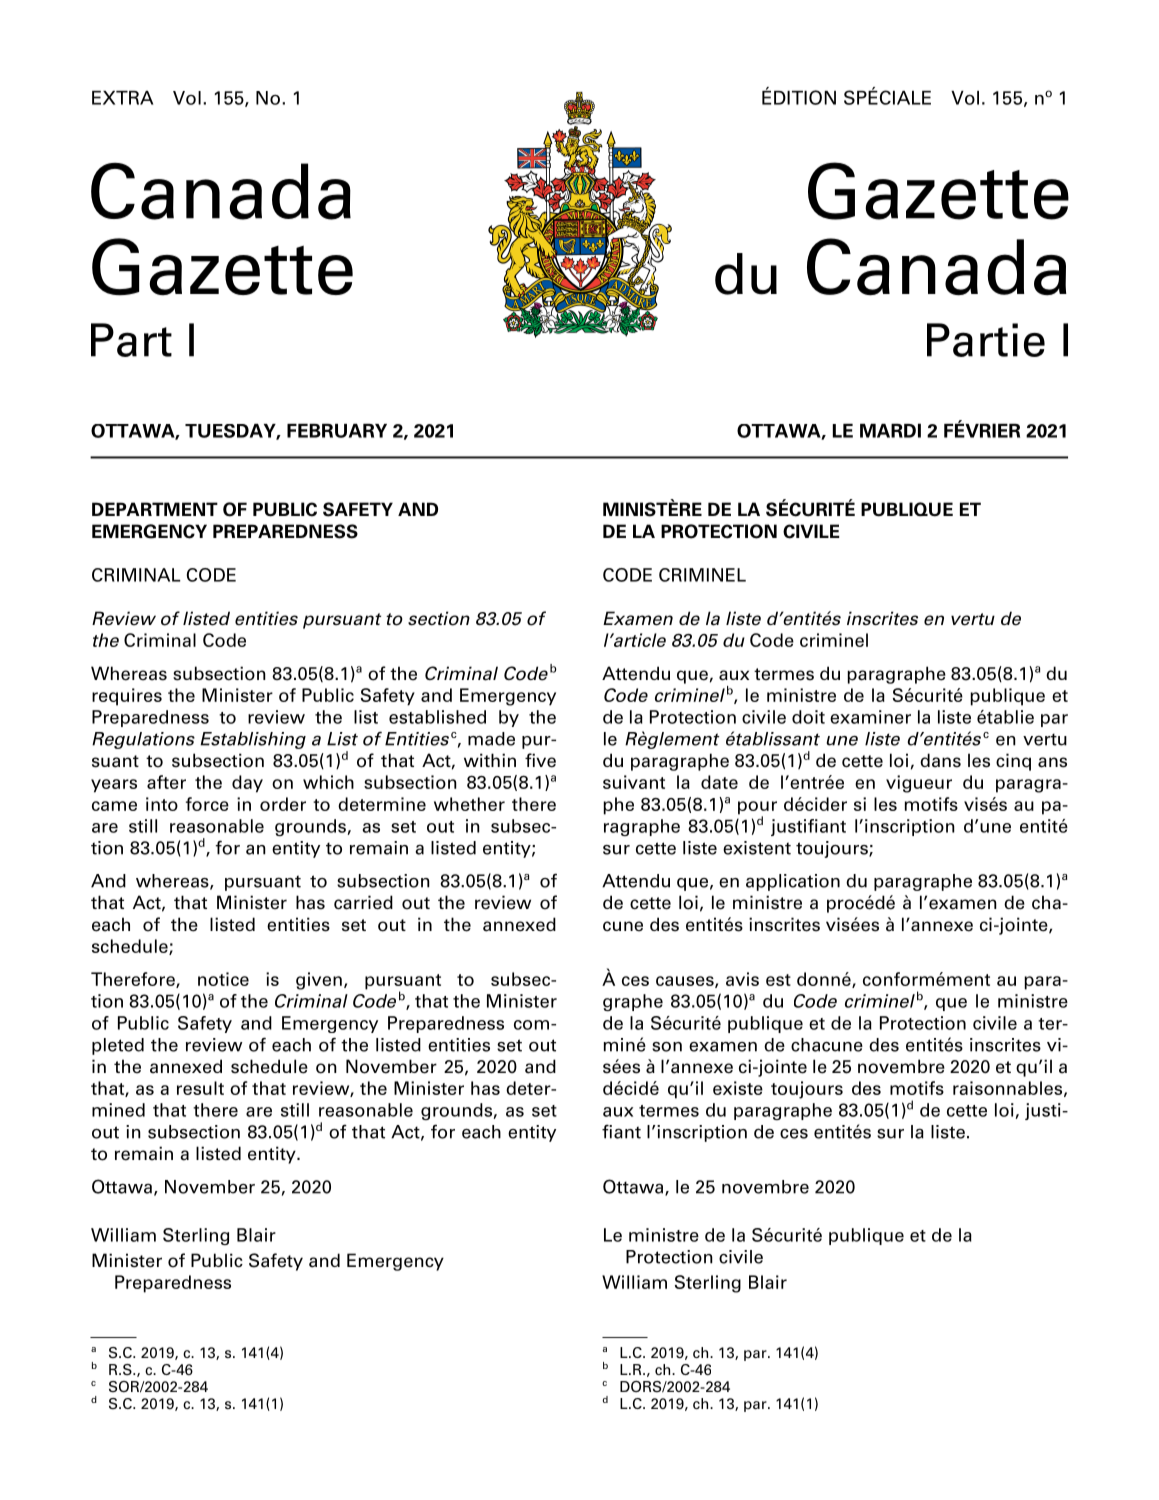 The height and width of the page is (1500, 1159). Describe the element at coordinates (890, 430) in the page. I see `mardi` at that location.
